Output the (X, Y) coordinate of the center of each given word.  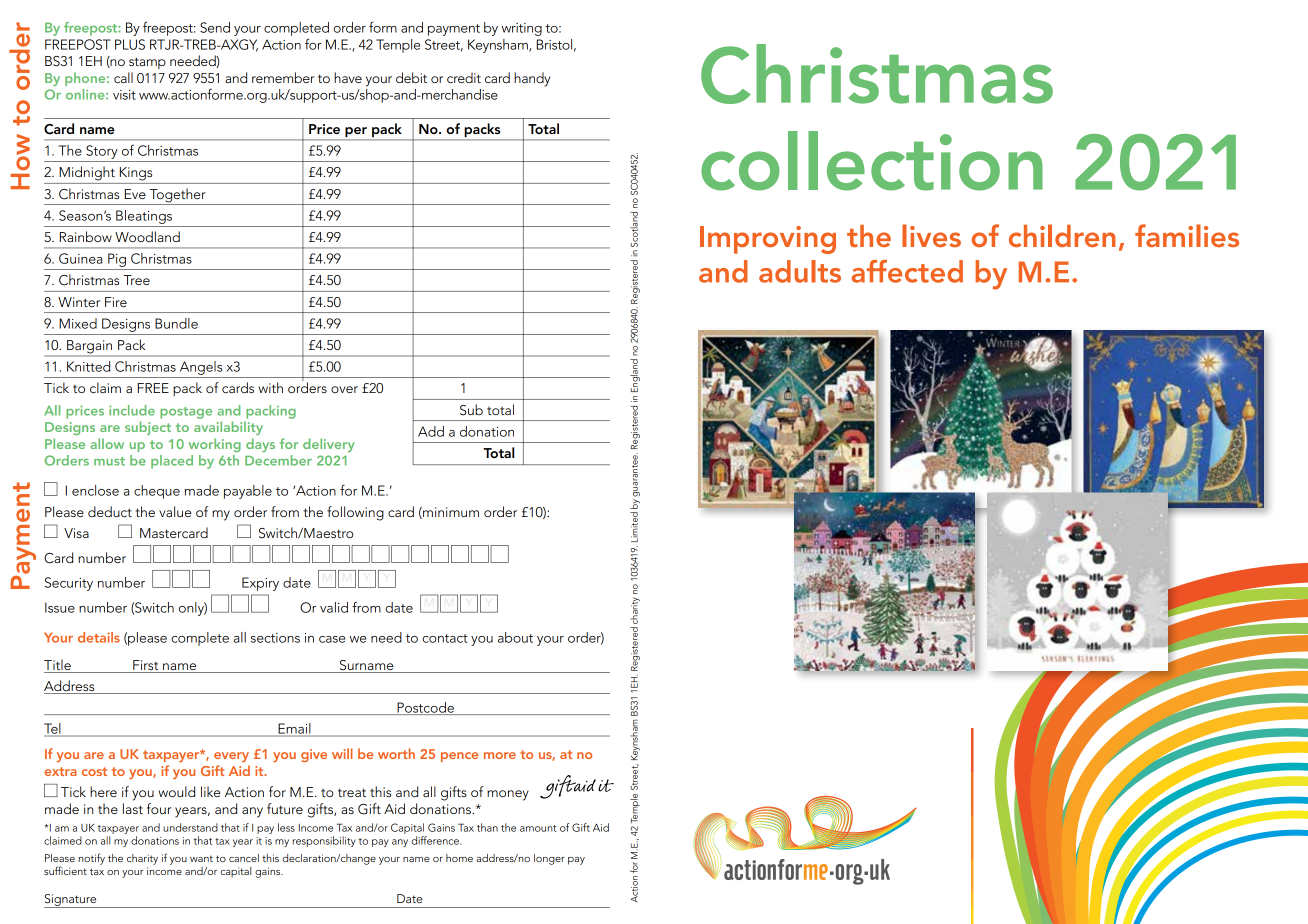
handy (532, 79)
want (201, 858)
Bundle (176, 323)
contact (445, 638)
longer (549, 859)
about (515, 637)
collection (872, 161)
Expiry (260, 584)
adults (800, 271)
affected (907, 271)
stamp (147, 63)
